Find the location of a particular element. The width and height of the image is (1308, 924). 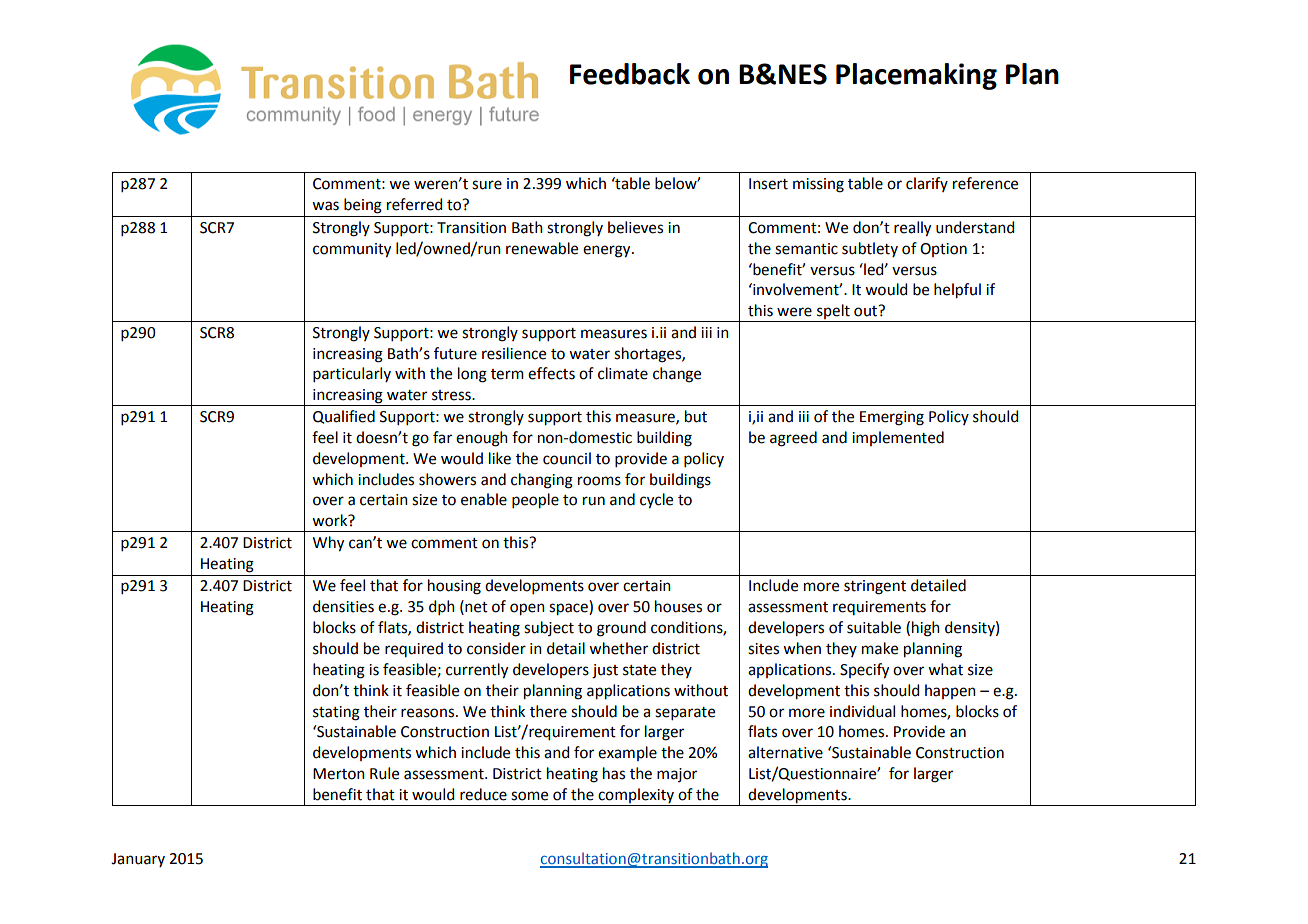

January is located at coordinates (138, 860).
